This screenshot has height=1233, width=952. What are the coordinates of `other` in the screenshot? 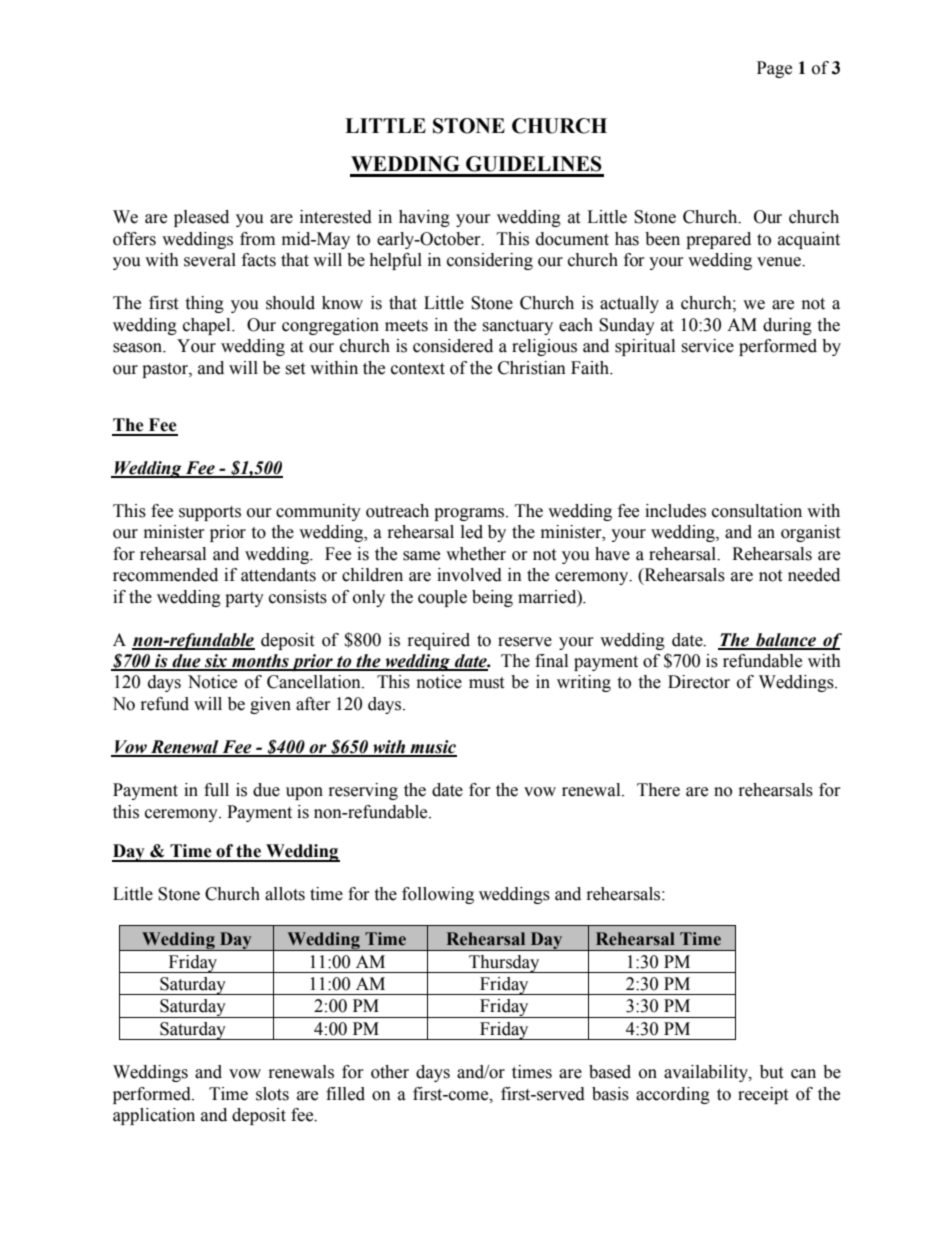 It's located at (390, 1072).
